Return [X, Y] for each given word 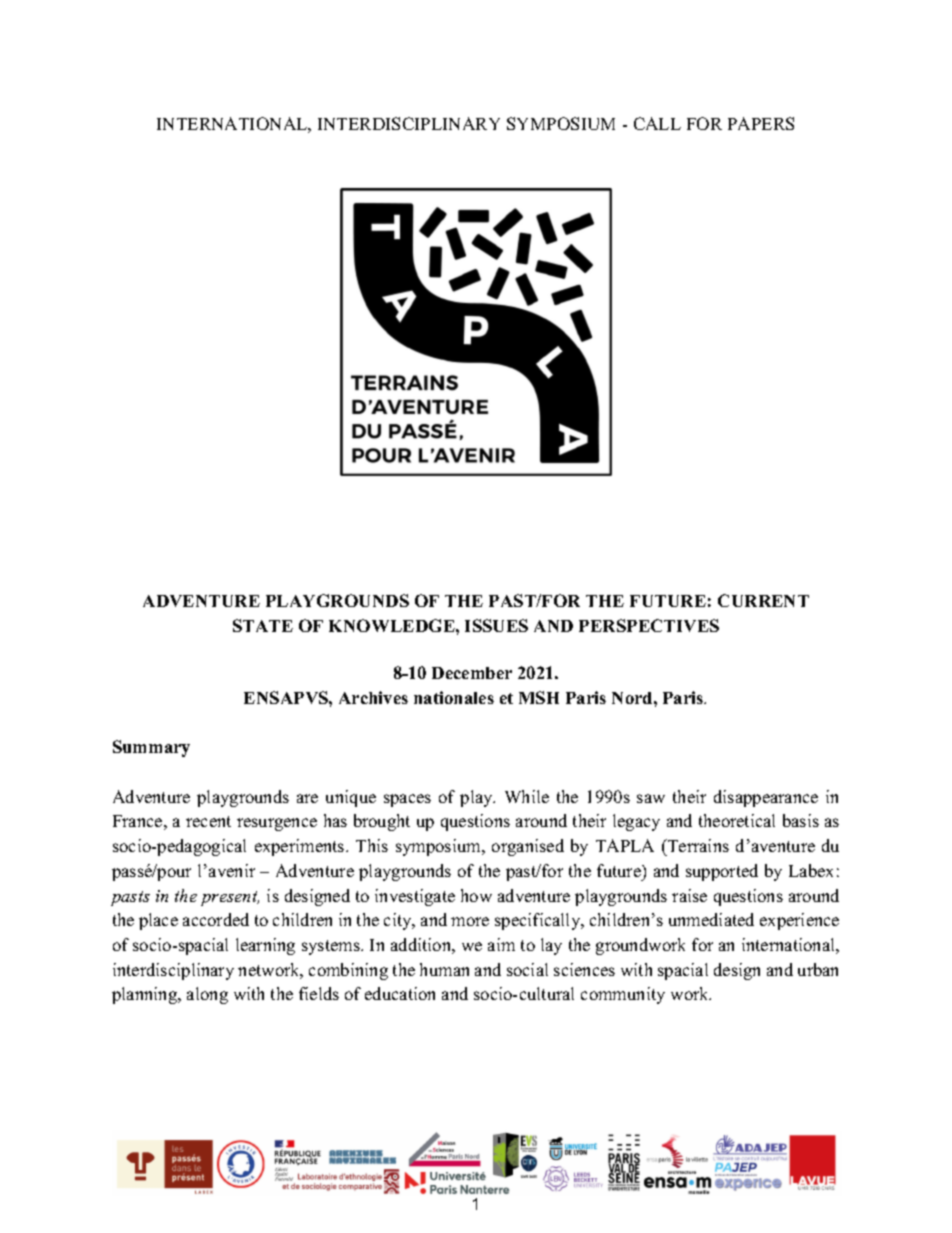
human [444, 969]
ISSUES [496, 625]
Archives [373, 697]
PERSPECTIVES [649, 625]
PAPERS [761, 123]
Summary [151, 748]
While [527, 796]
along [207, 995]
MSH [539, 697]
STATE [263, 625]
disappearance [766, 798]
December [472, 673]
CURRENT [763, 600]
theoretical [737, 820]
